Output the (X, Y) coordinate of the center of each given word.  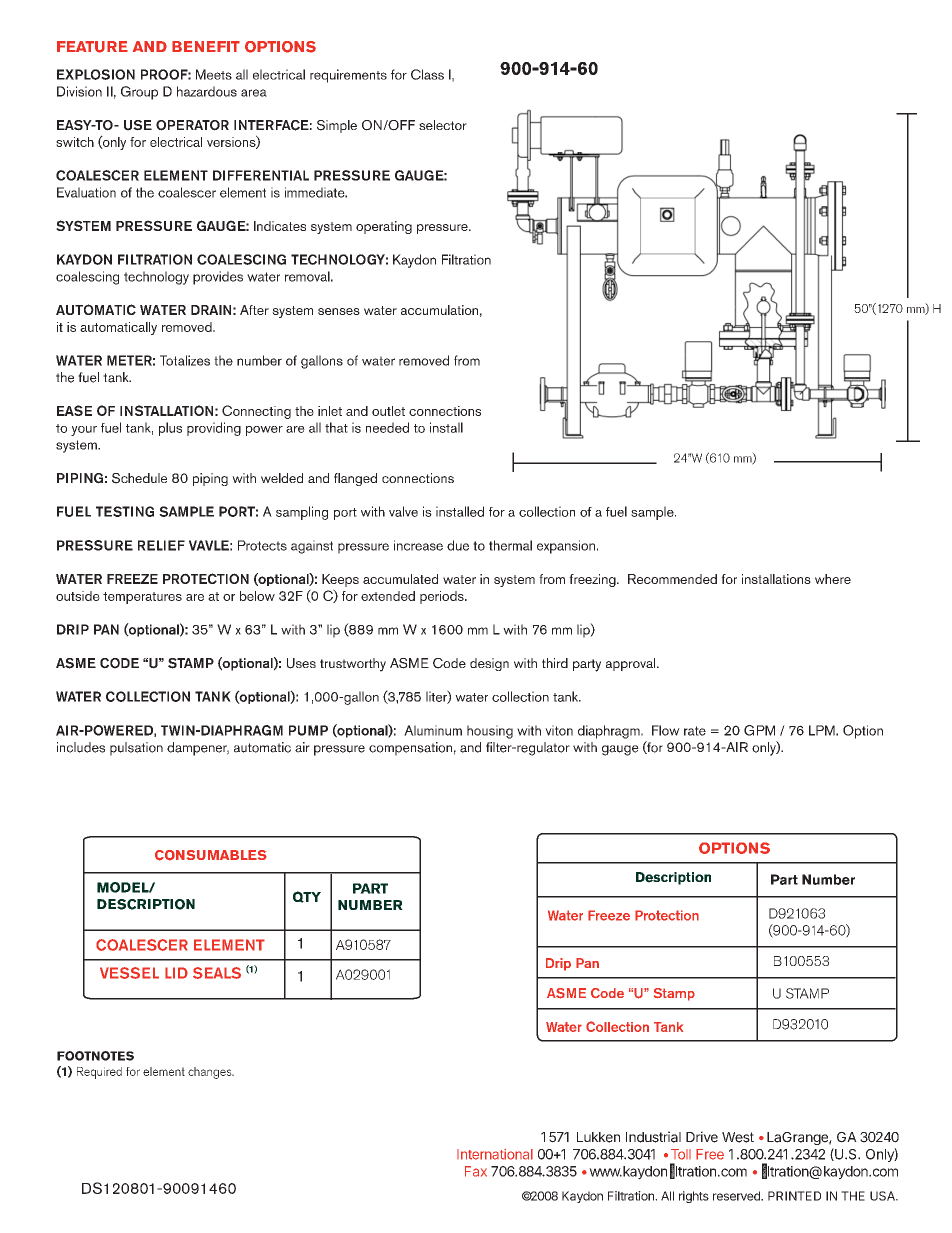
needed (387, 427)
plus (170, 429)
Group (139, 93)
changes (211, 1073)
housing (490, 732)
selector (443, 125)
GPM (759, 730)
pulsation (136, 749)
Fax (476, 1171)
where (833, 579)
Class (427, 74)
